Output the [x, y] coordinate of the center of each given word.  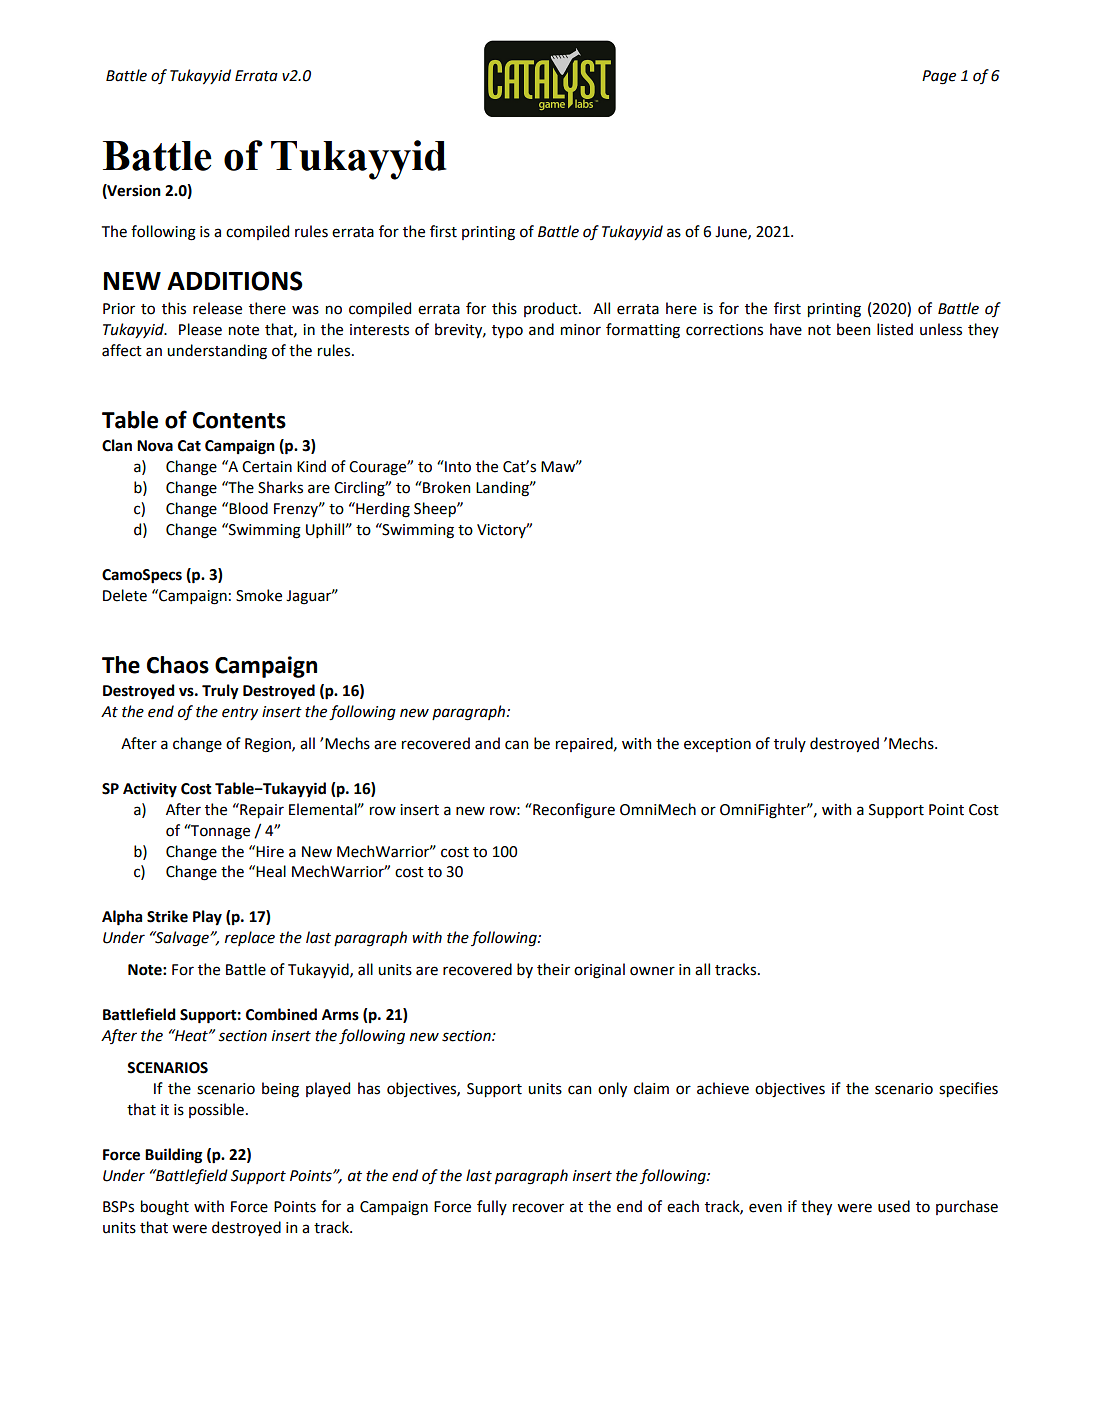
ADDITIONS [235, 281]
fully [492, 1207]
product [552, 309]
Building [173, 1156]
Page [939, 77]
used [894, 1206]
